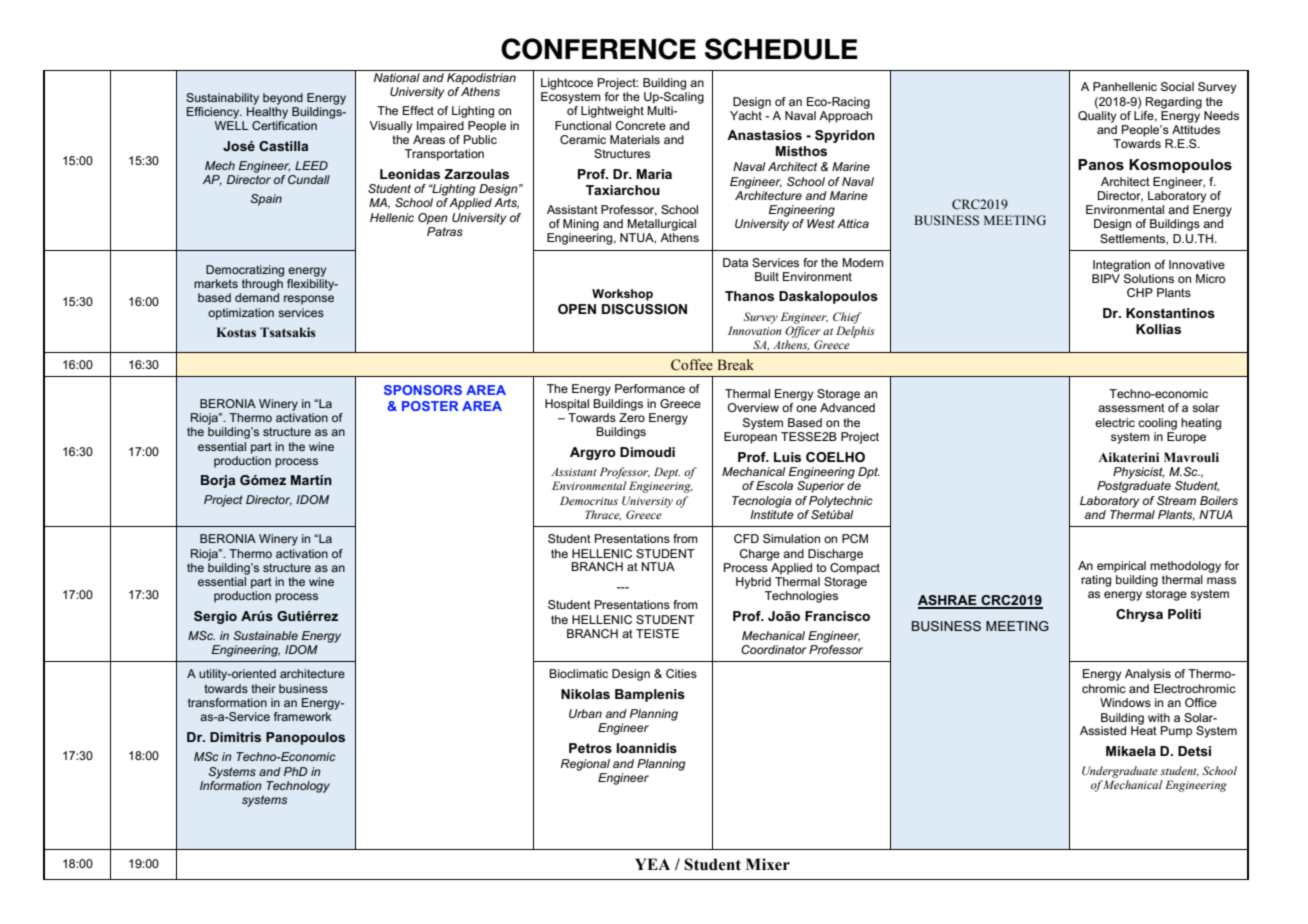 This screenshot has width=1308, height=924. Describe the element at coordinates (1096, 581) in the screenshot. I see `rating` at that location.
